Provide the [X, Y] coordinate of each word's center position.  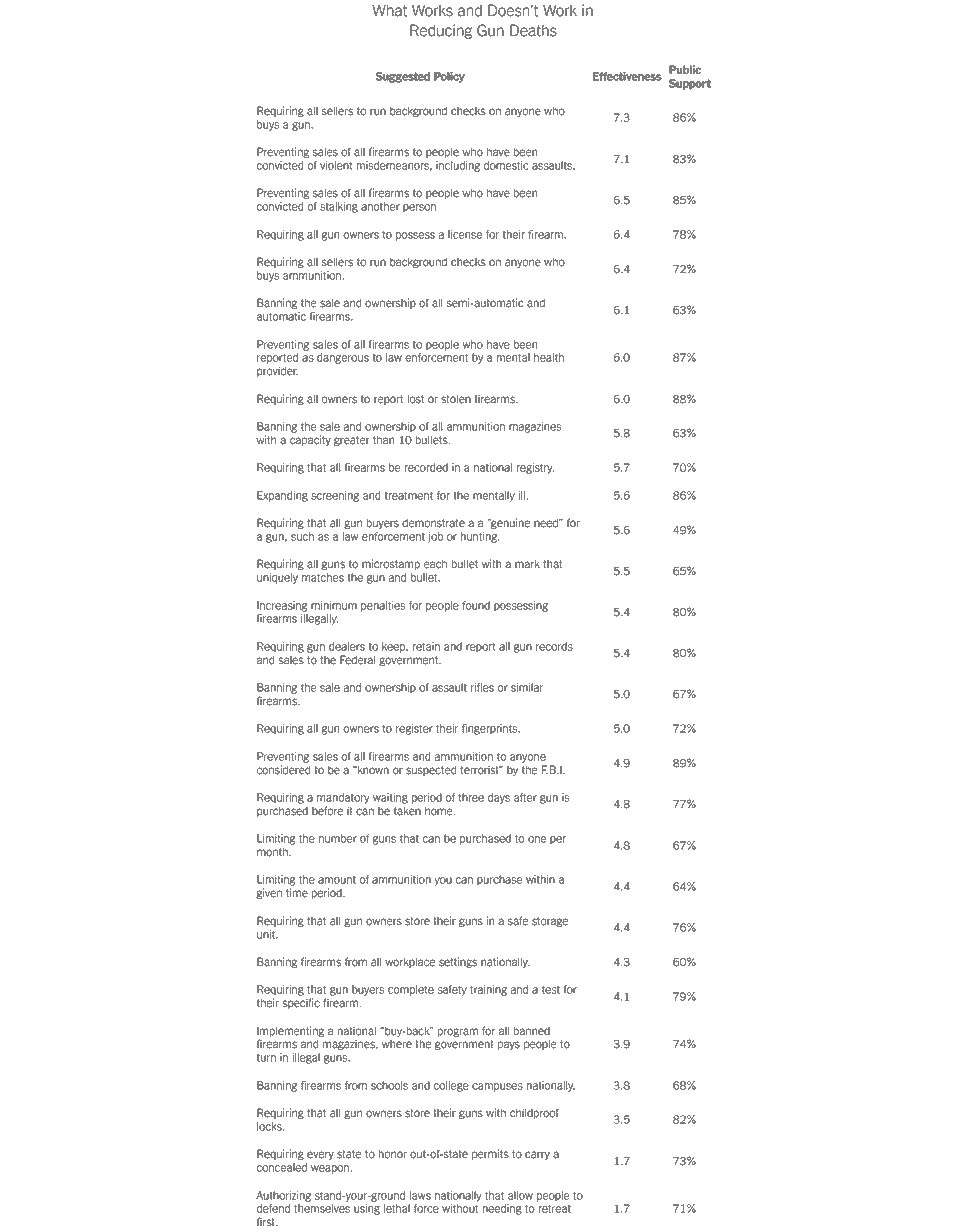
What [389, 10]
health [549, 357]
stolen [456, 399]
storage [550, 922]
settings [458, 962]
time [297, 893]
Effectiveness [627, 76]
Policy [449, 77]
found [476, 605]
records [554, 646]
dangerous [343, 358]
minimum [334, 605]
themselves [322, 1208]
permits [490, 1154]
